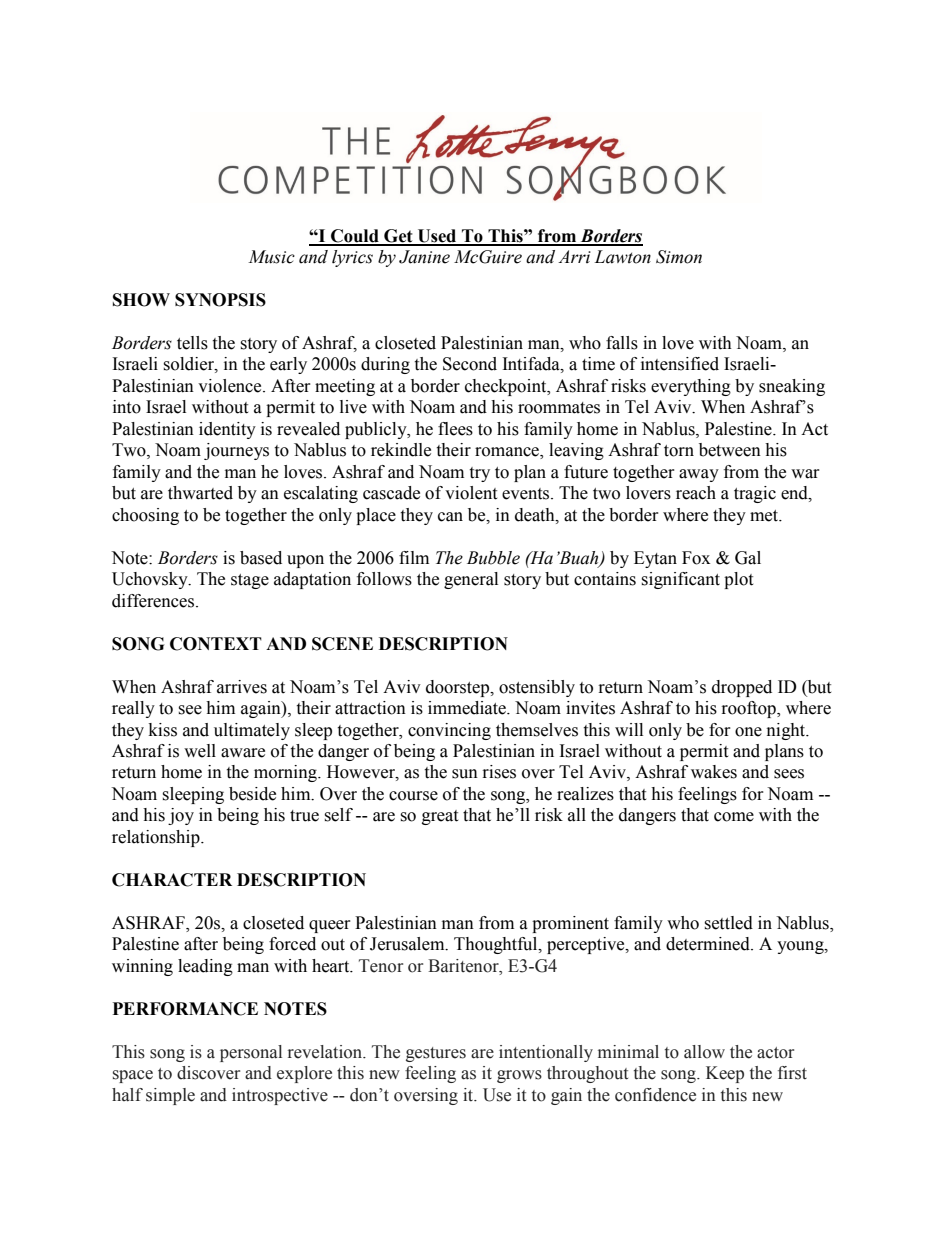 This screenshot has height=1233, width=952. Describe the element at coordinates (734, 817) in the screenshot. I see `come` at that location.
